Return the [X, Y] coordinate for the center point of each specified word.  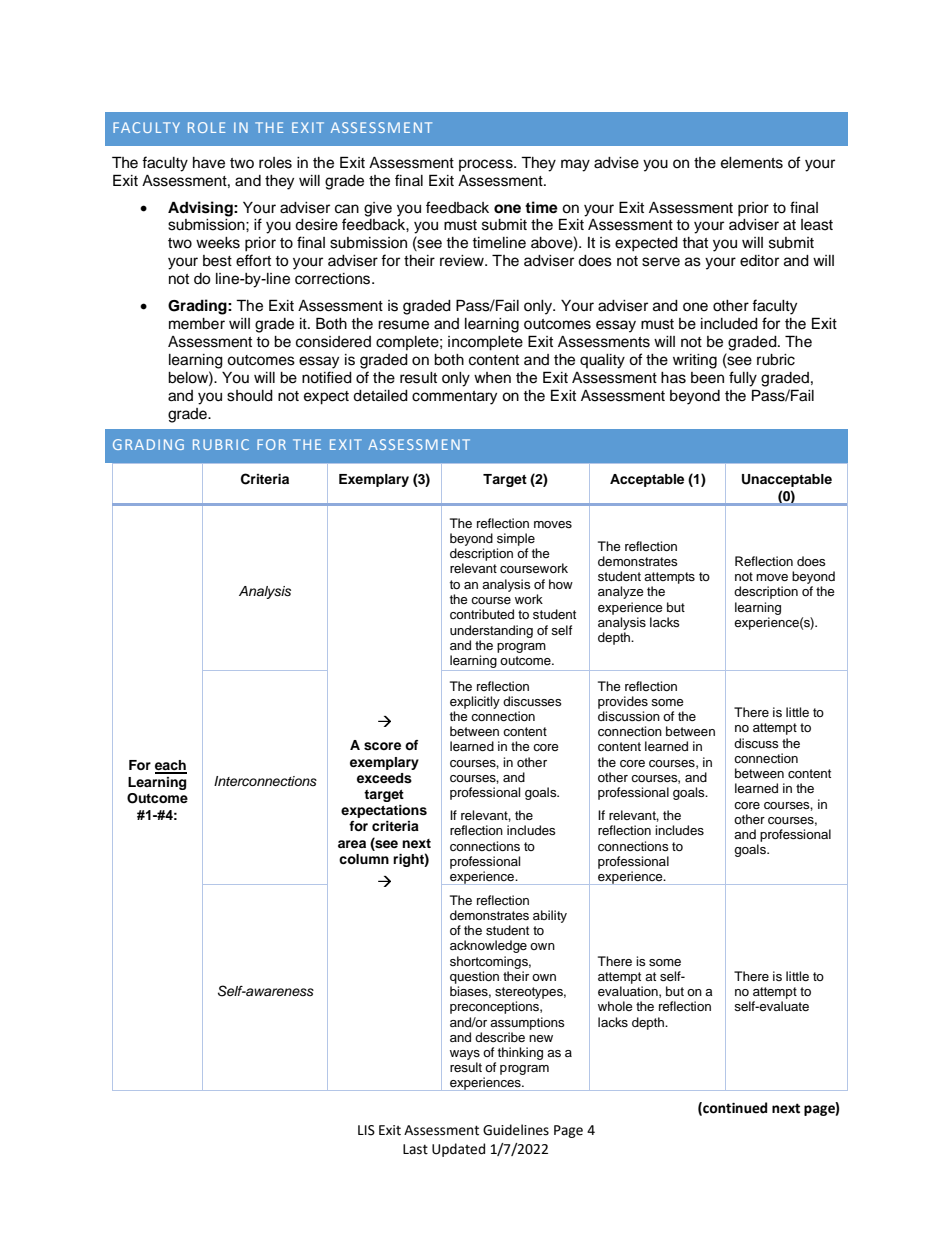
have [209, 163]
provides [623, 702]
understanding [491, 631]
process [487, 165]
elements [752, 163]
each [171, 766]
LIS [366, 1130]
